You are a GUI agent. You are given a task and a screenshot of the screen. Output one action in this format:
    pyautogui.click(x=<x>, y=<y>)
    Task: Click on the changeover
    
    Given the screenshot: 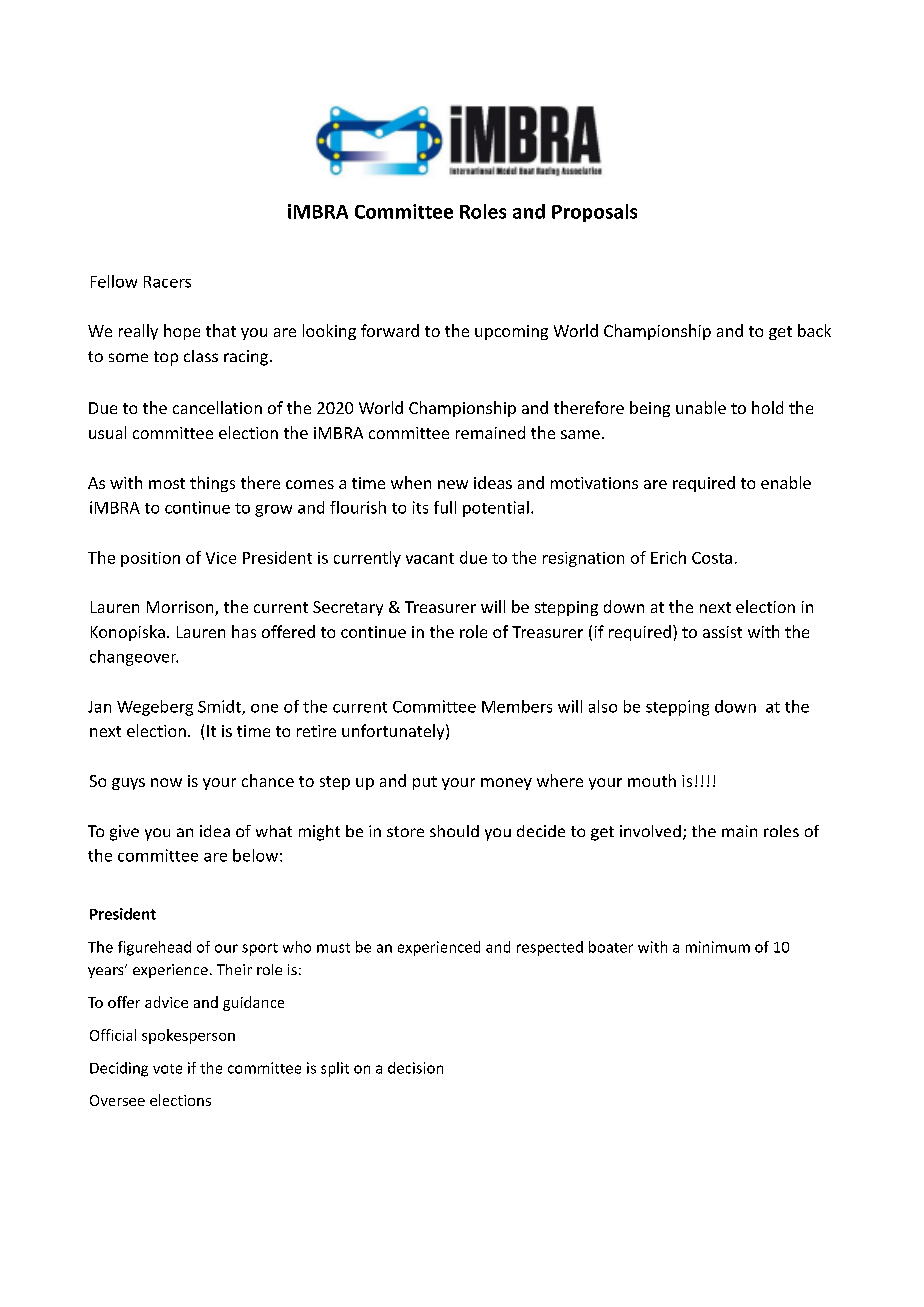 What is the action you would take?
    pyautogui.click(x=134, y=658)
